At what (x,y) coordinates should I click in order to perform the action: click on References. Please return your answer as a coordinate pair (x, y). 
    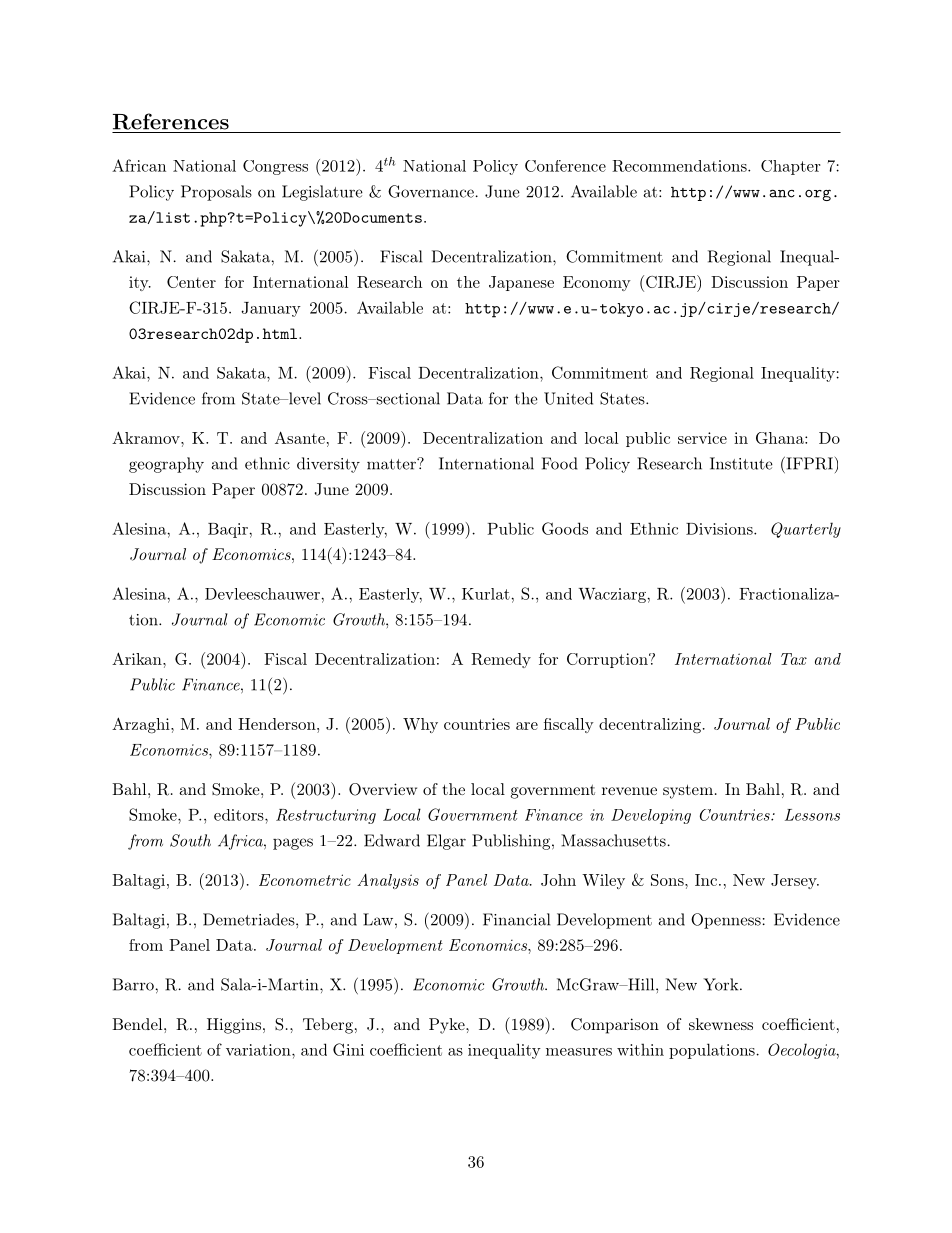
    Looking at the image, I should click on (171, 121).
